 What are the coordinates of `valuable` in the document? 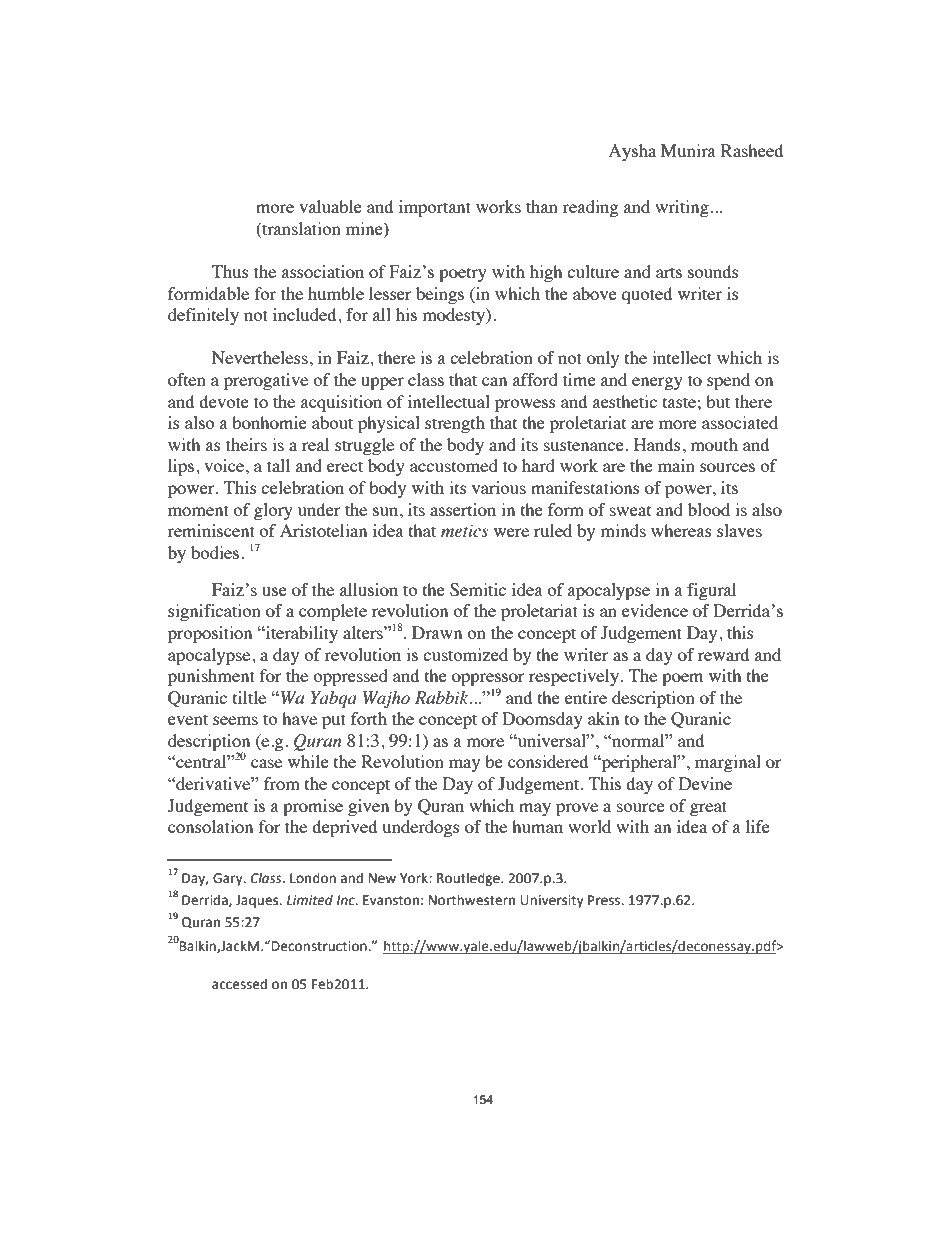 It's located at (330, 206).
